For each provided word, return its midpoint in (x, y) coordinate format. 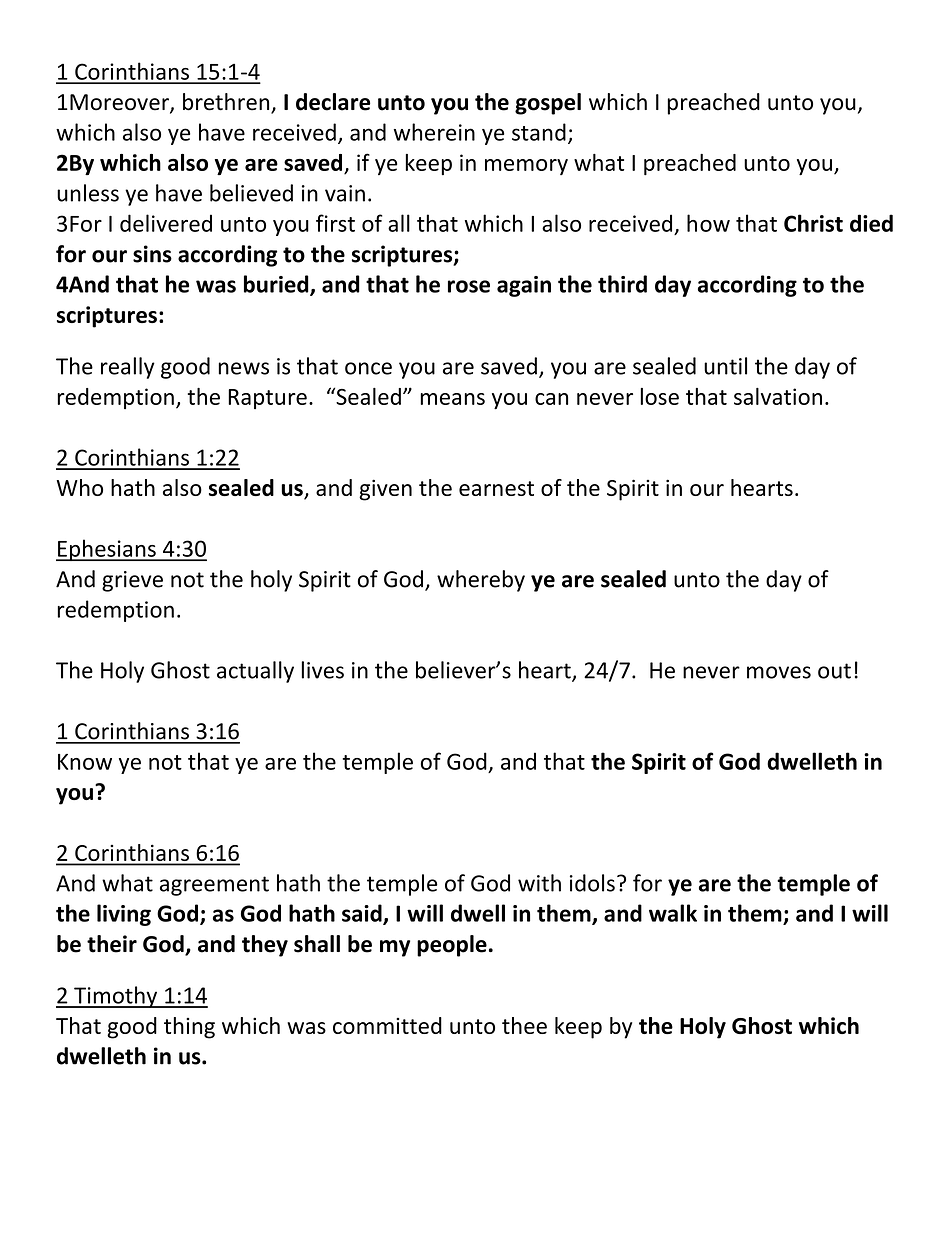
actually (255, 672)
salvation (778, 396)
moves (779, 672)
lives (322, 670)
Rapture (267, 399)
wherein (434, 132)
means (452, 399)
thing (189, 1028)
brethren (227, 103)
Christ (813, 223)
